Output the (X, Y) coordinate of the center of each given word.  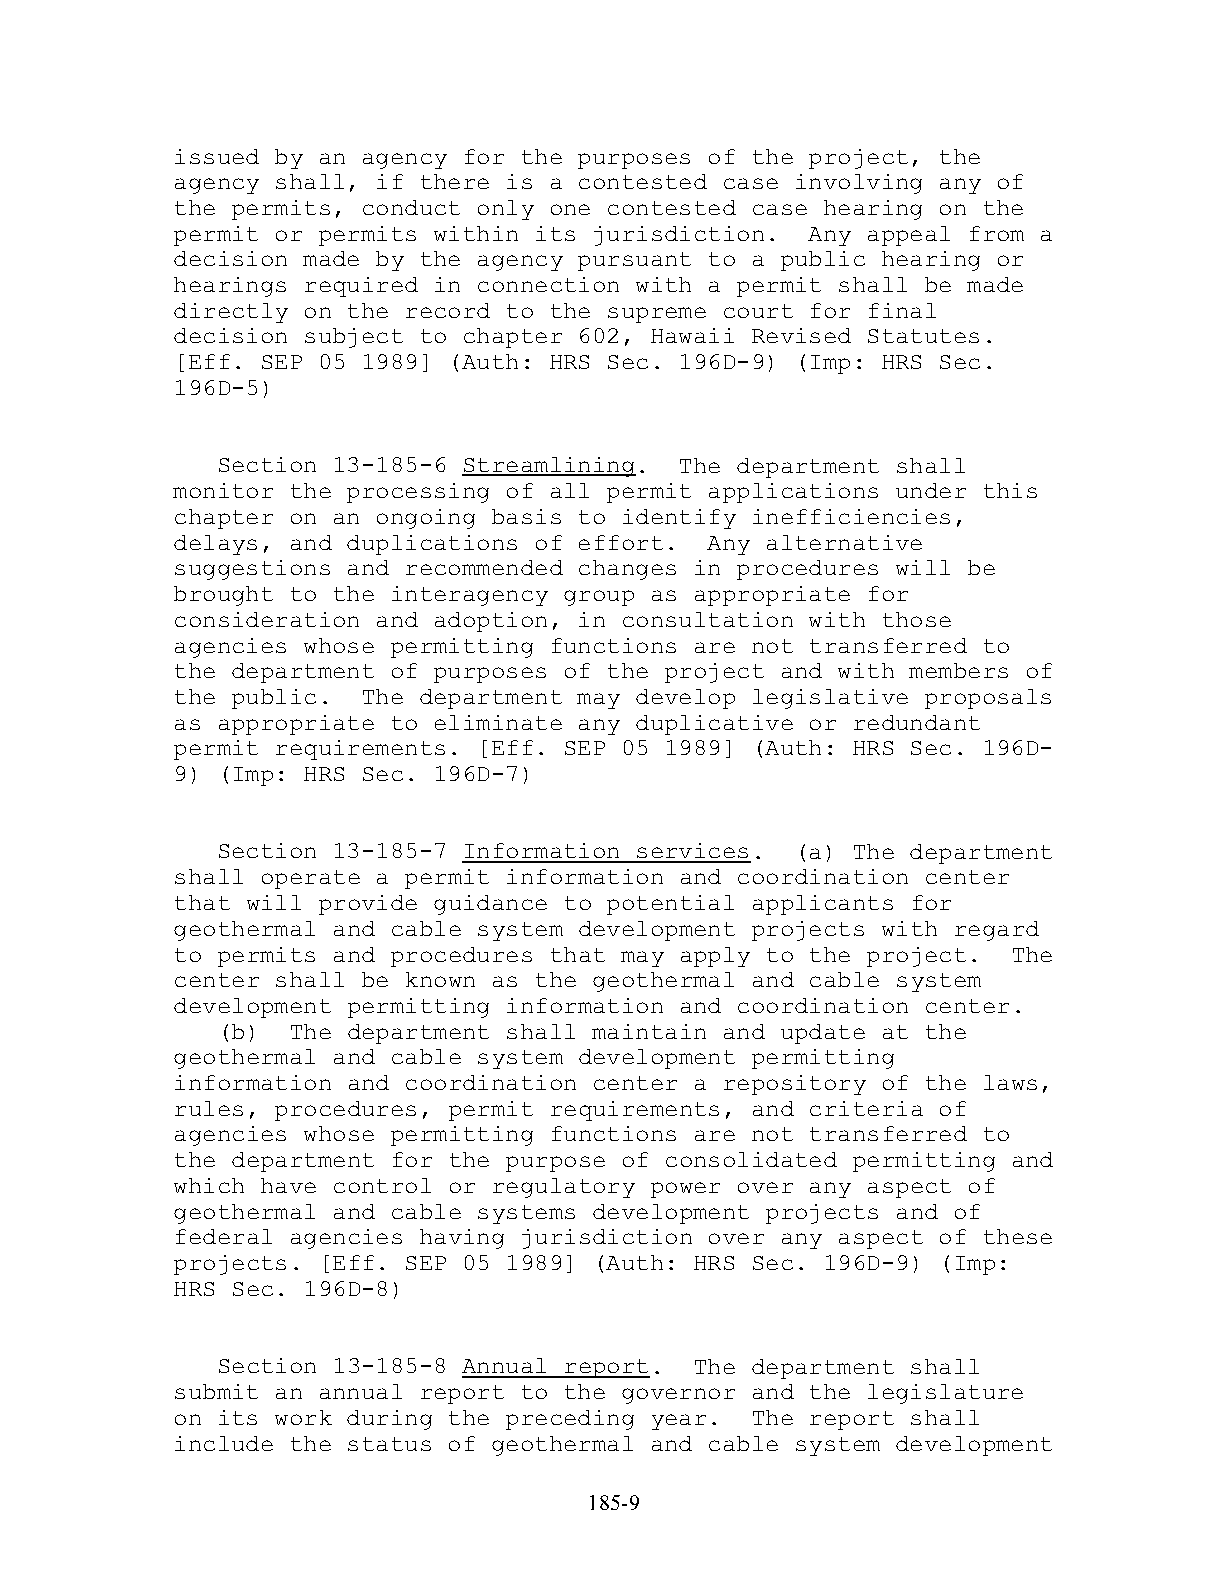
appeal (909, 236)
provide (368, 905)
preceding (570, 1420)
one (570, 209)
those (917, 619)
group (599, 598)
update (823, 1034)
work (303, 1417)
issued (217, 156)
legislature (945, 1394)
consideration (267, 619)
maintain (649, 1031)
